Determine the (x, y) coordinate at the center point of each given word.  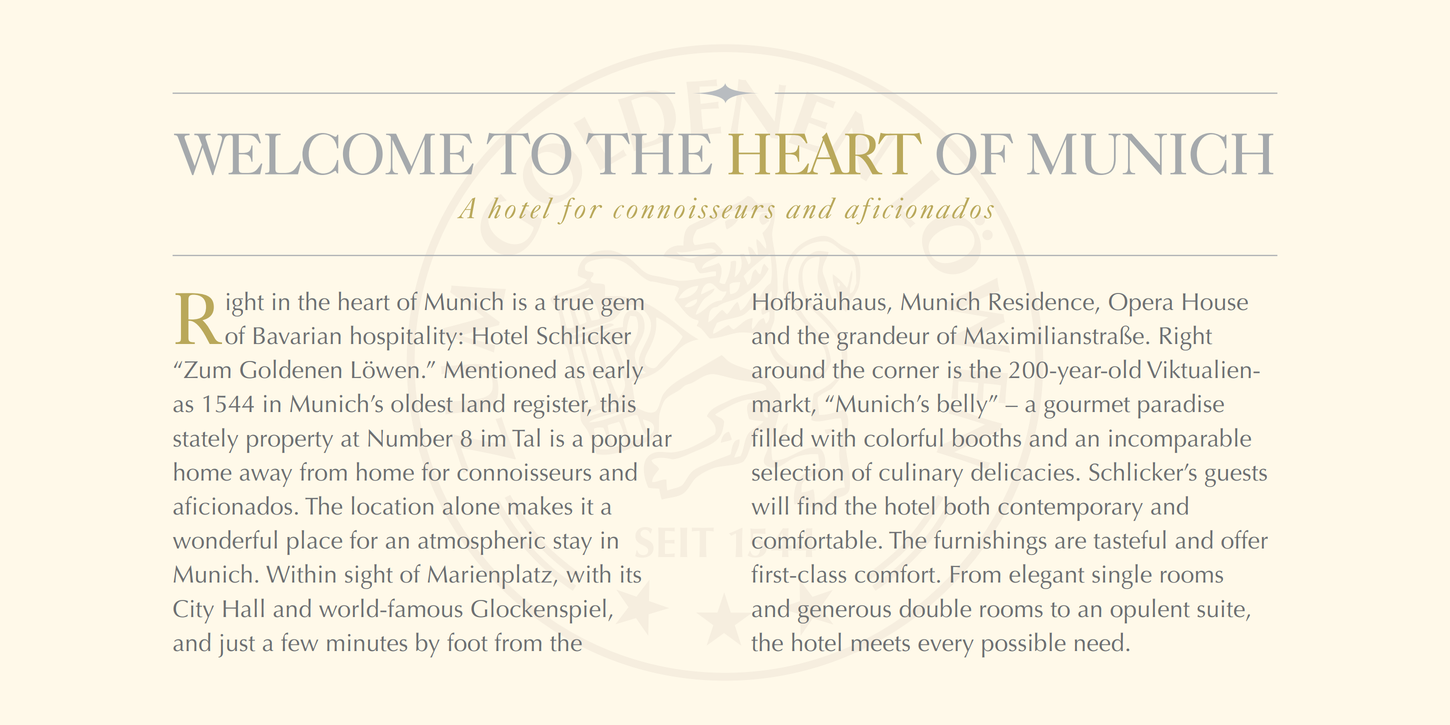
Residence (1043, 302)
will (770, 505)
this (618, 403)
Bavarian (297, 335)
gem (622, 307)
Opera (1141, 305)
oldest (422, 403)
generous (844, 614)
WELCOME (323, 154)
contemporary (1070, 510)
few (299, 642)
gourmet (1087, 408)
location (392, 505)
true (573, 303)
